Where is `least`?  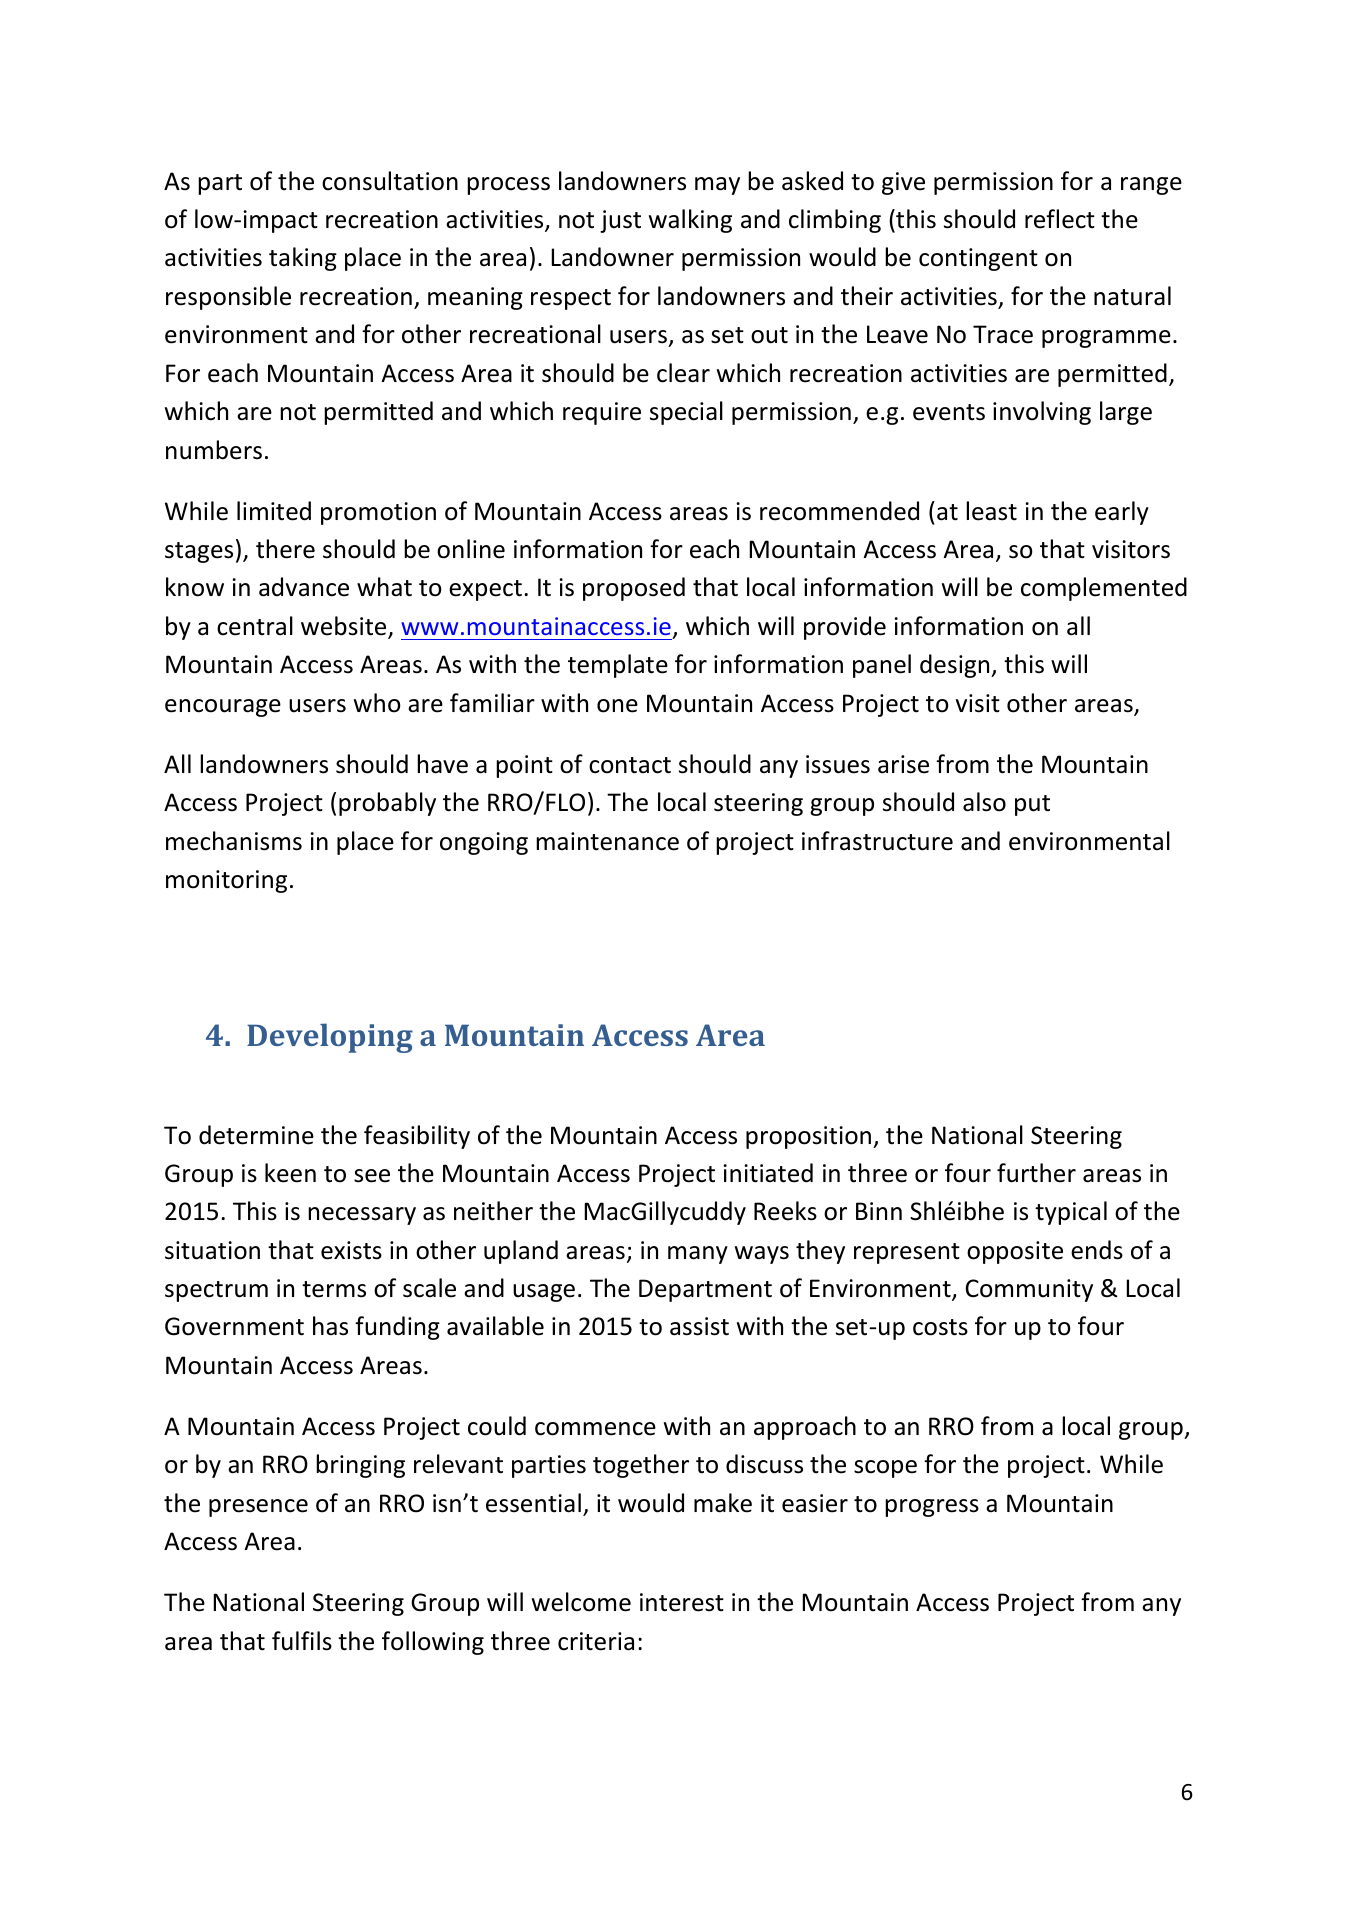 least is located at coordinates (991, 511).
